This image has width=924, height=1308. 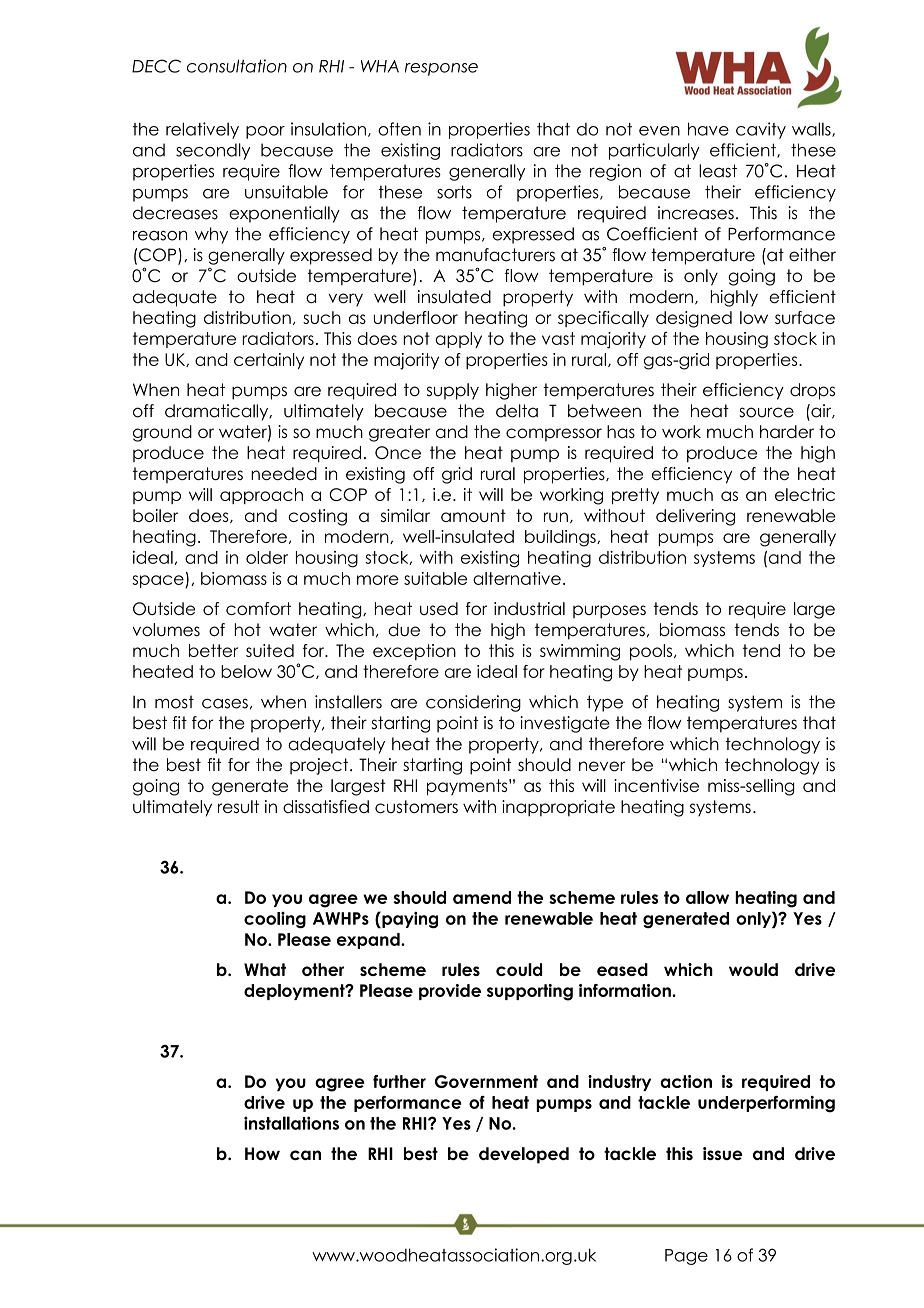 What do you see at coordinates (708, 129) in the image?
I see `have` at bounding box center [708, 129].
